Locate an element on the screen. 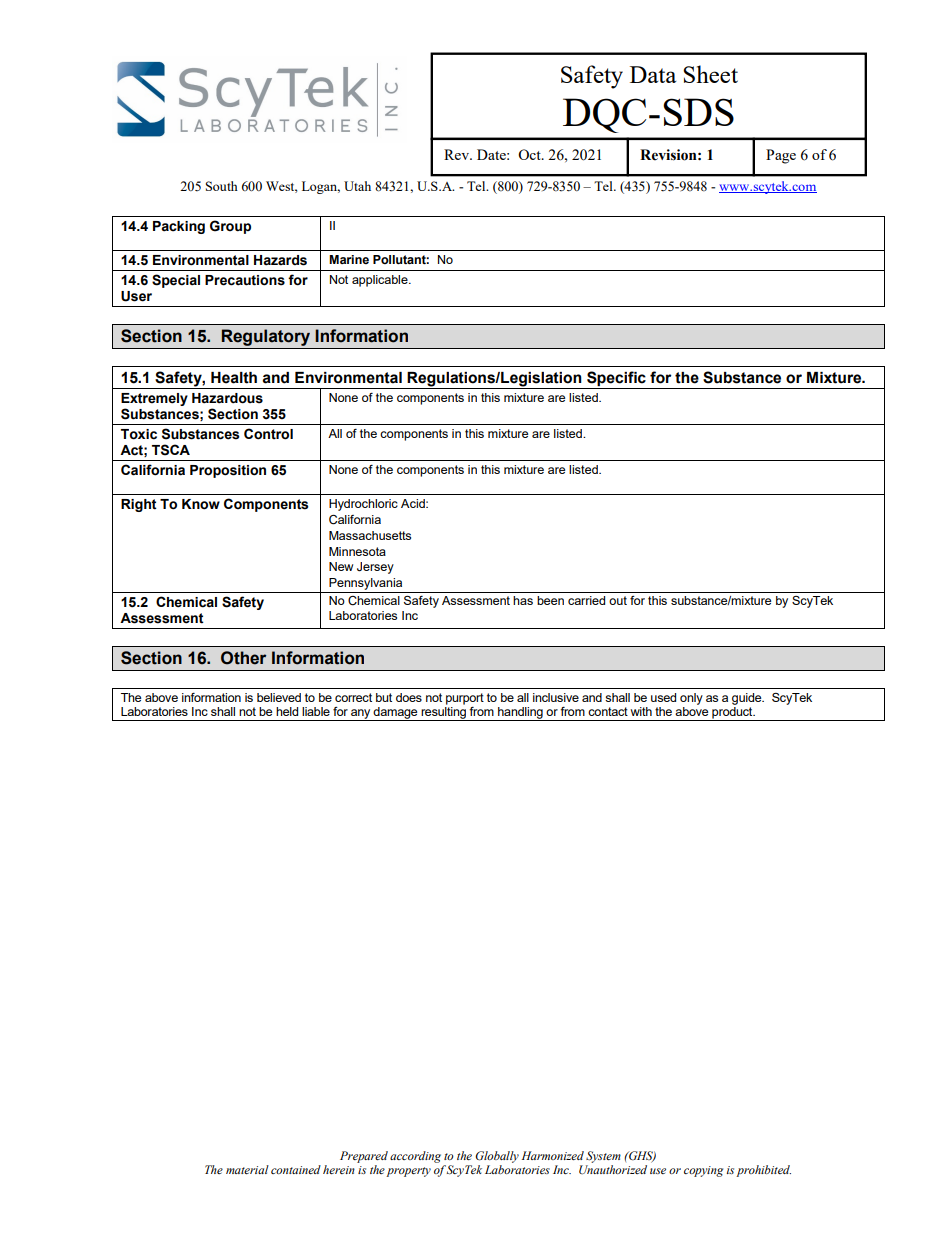 The width and height of the screenshot is (952, 1233). Oct is located at coordinates (530, 154).
